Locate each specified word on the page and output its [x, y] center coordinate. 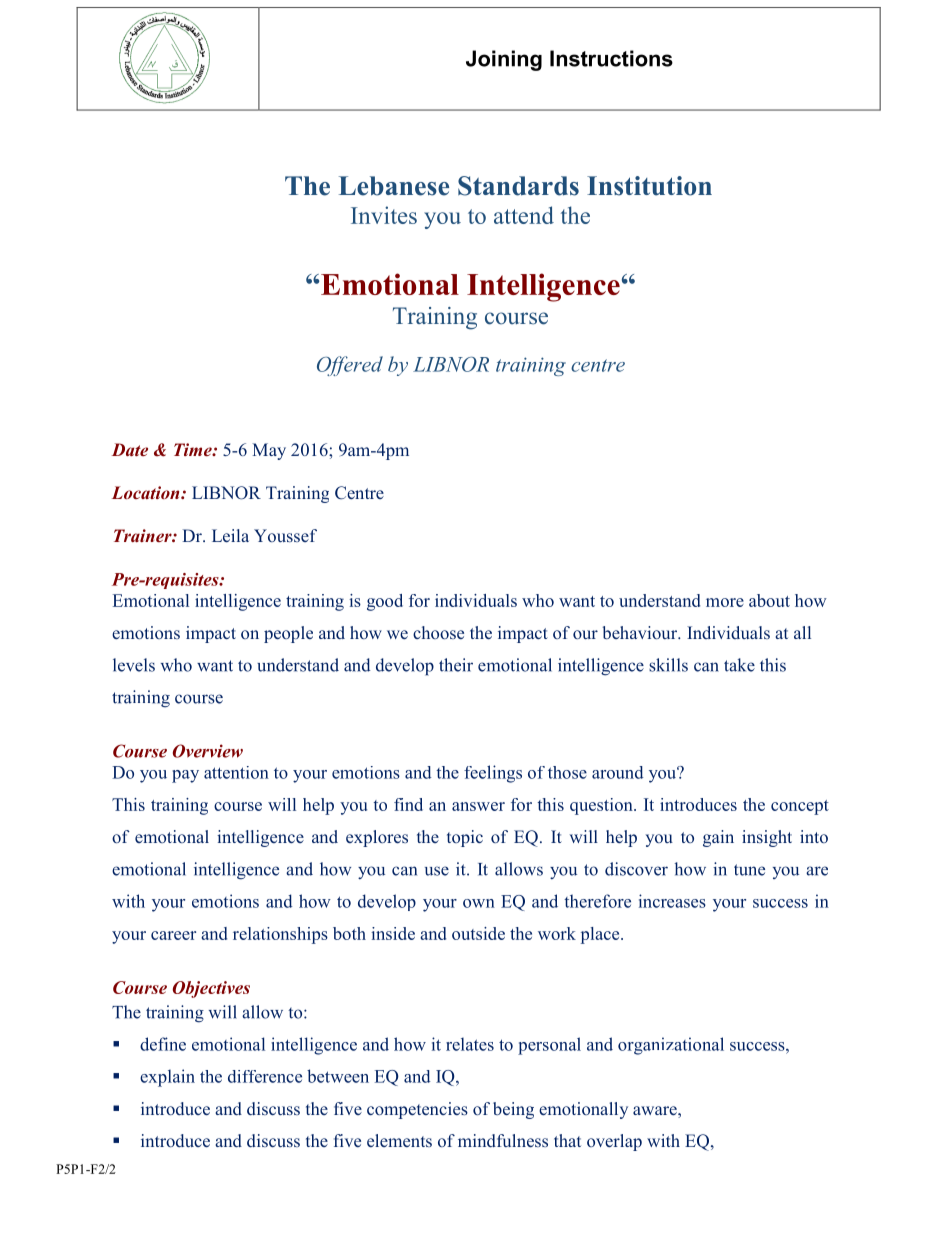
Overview [208, 751]
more [725, 602]
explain [167, 1078]
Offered [350, 366]
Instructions [611, 58]
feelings [493, 774]
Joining [504, 60]
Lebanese [394, 186]
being [513, 1110]
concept [800, 807]
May [269, 451]
